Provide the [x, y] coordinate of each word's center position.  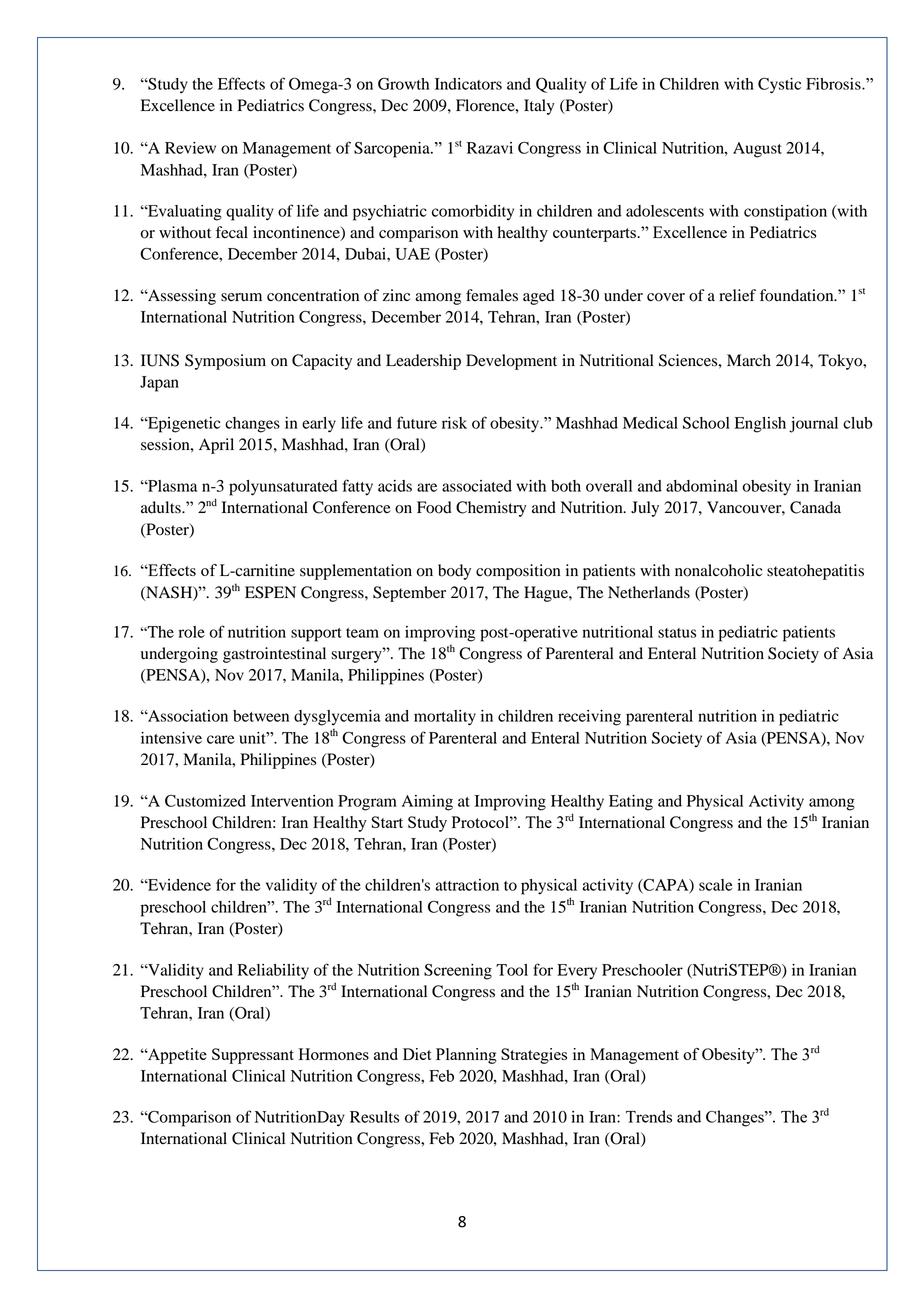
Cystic [779, 85]
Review [190, 148]
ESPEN [270, 592]
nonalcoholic [718, 570]
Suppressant [253, 1056]
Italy [539, 107]
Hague [547, 594]
